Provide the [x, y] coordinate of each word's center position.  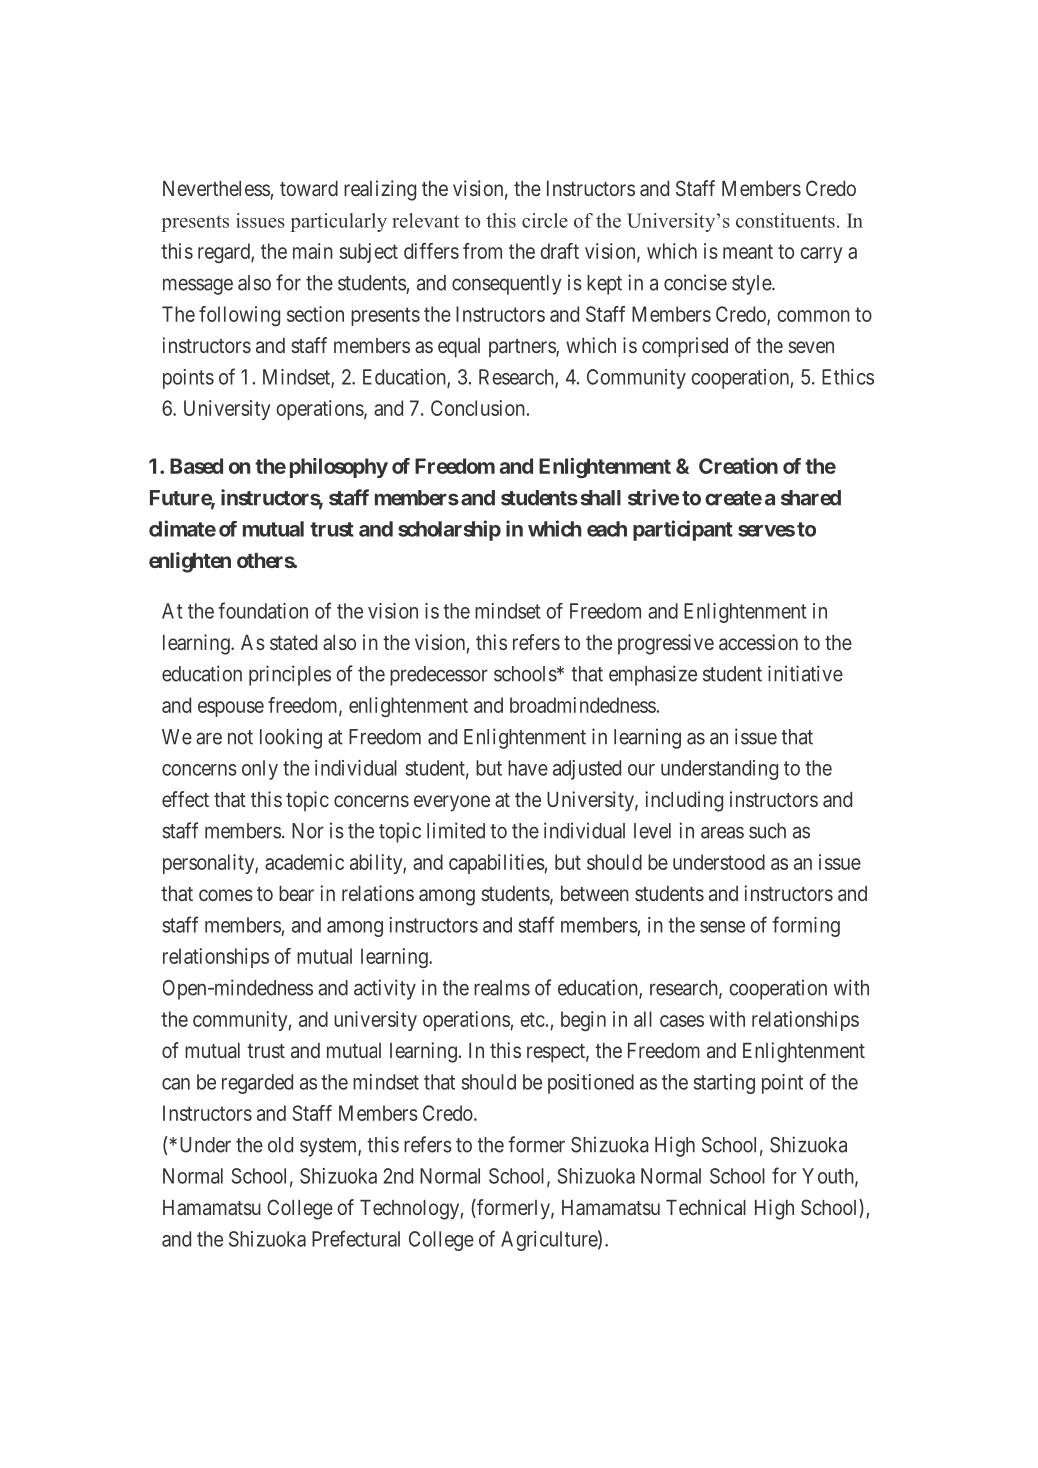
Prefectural [356, 1238]
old [280, 1145]
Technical [706, 1207]
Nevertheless [216, 188]
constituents [785, 220]
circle [545, 220]
